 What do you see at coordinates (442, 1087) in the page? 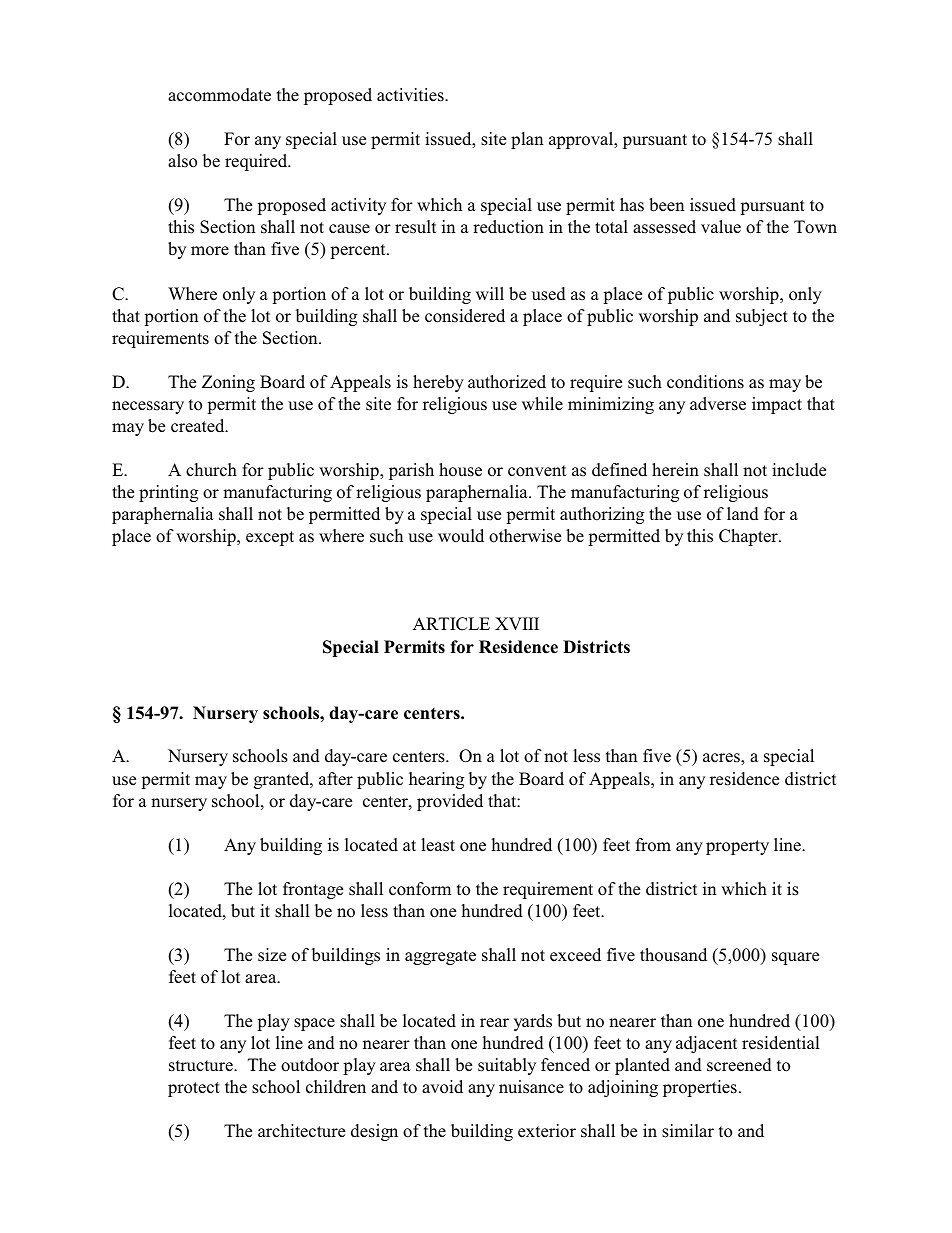
I see `avoid` at bounding box center [442, 1087].
